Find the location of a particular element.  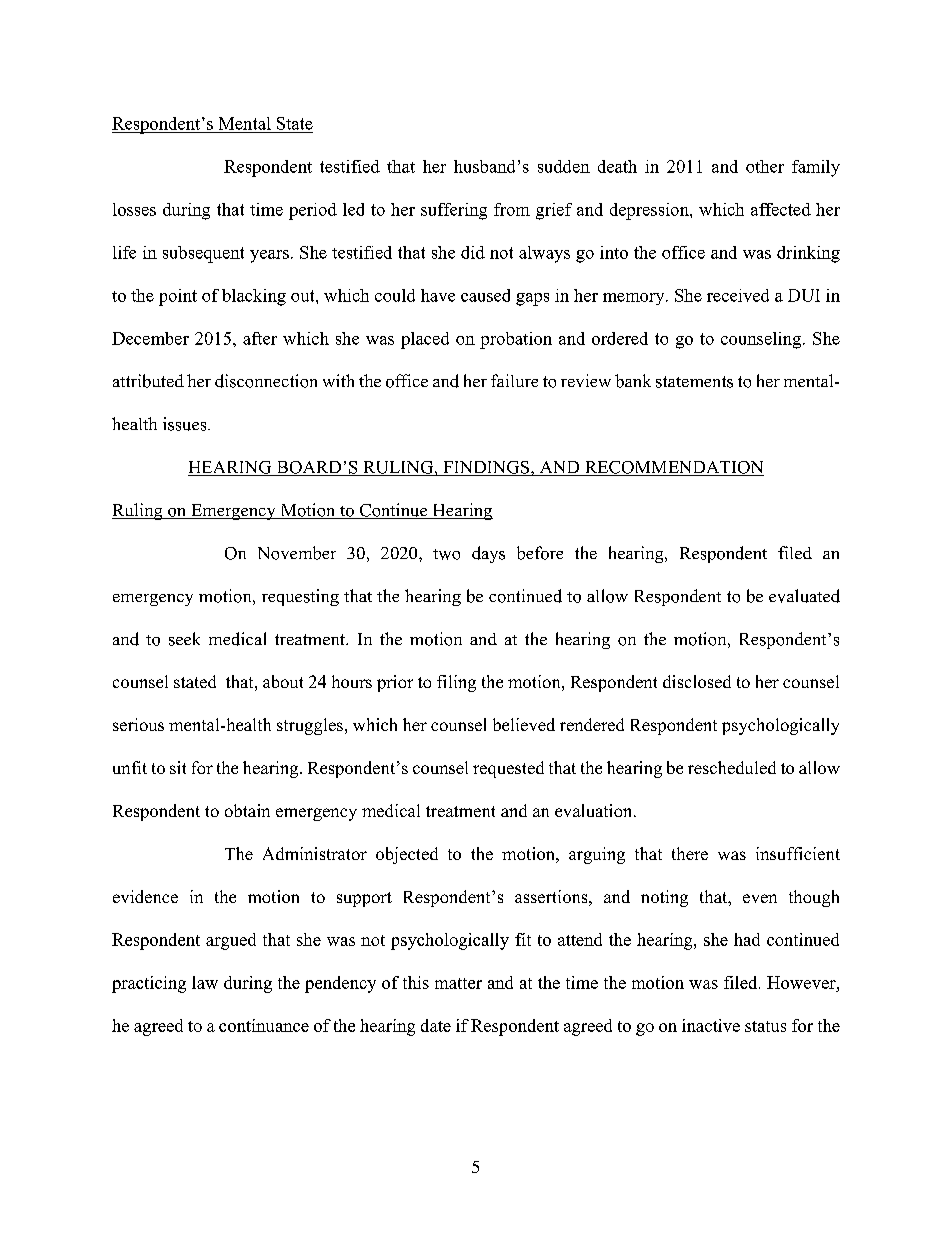

law is located at coordinates (205, 982).
